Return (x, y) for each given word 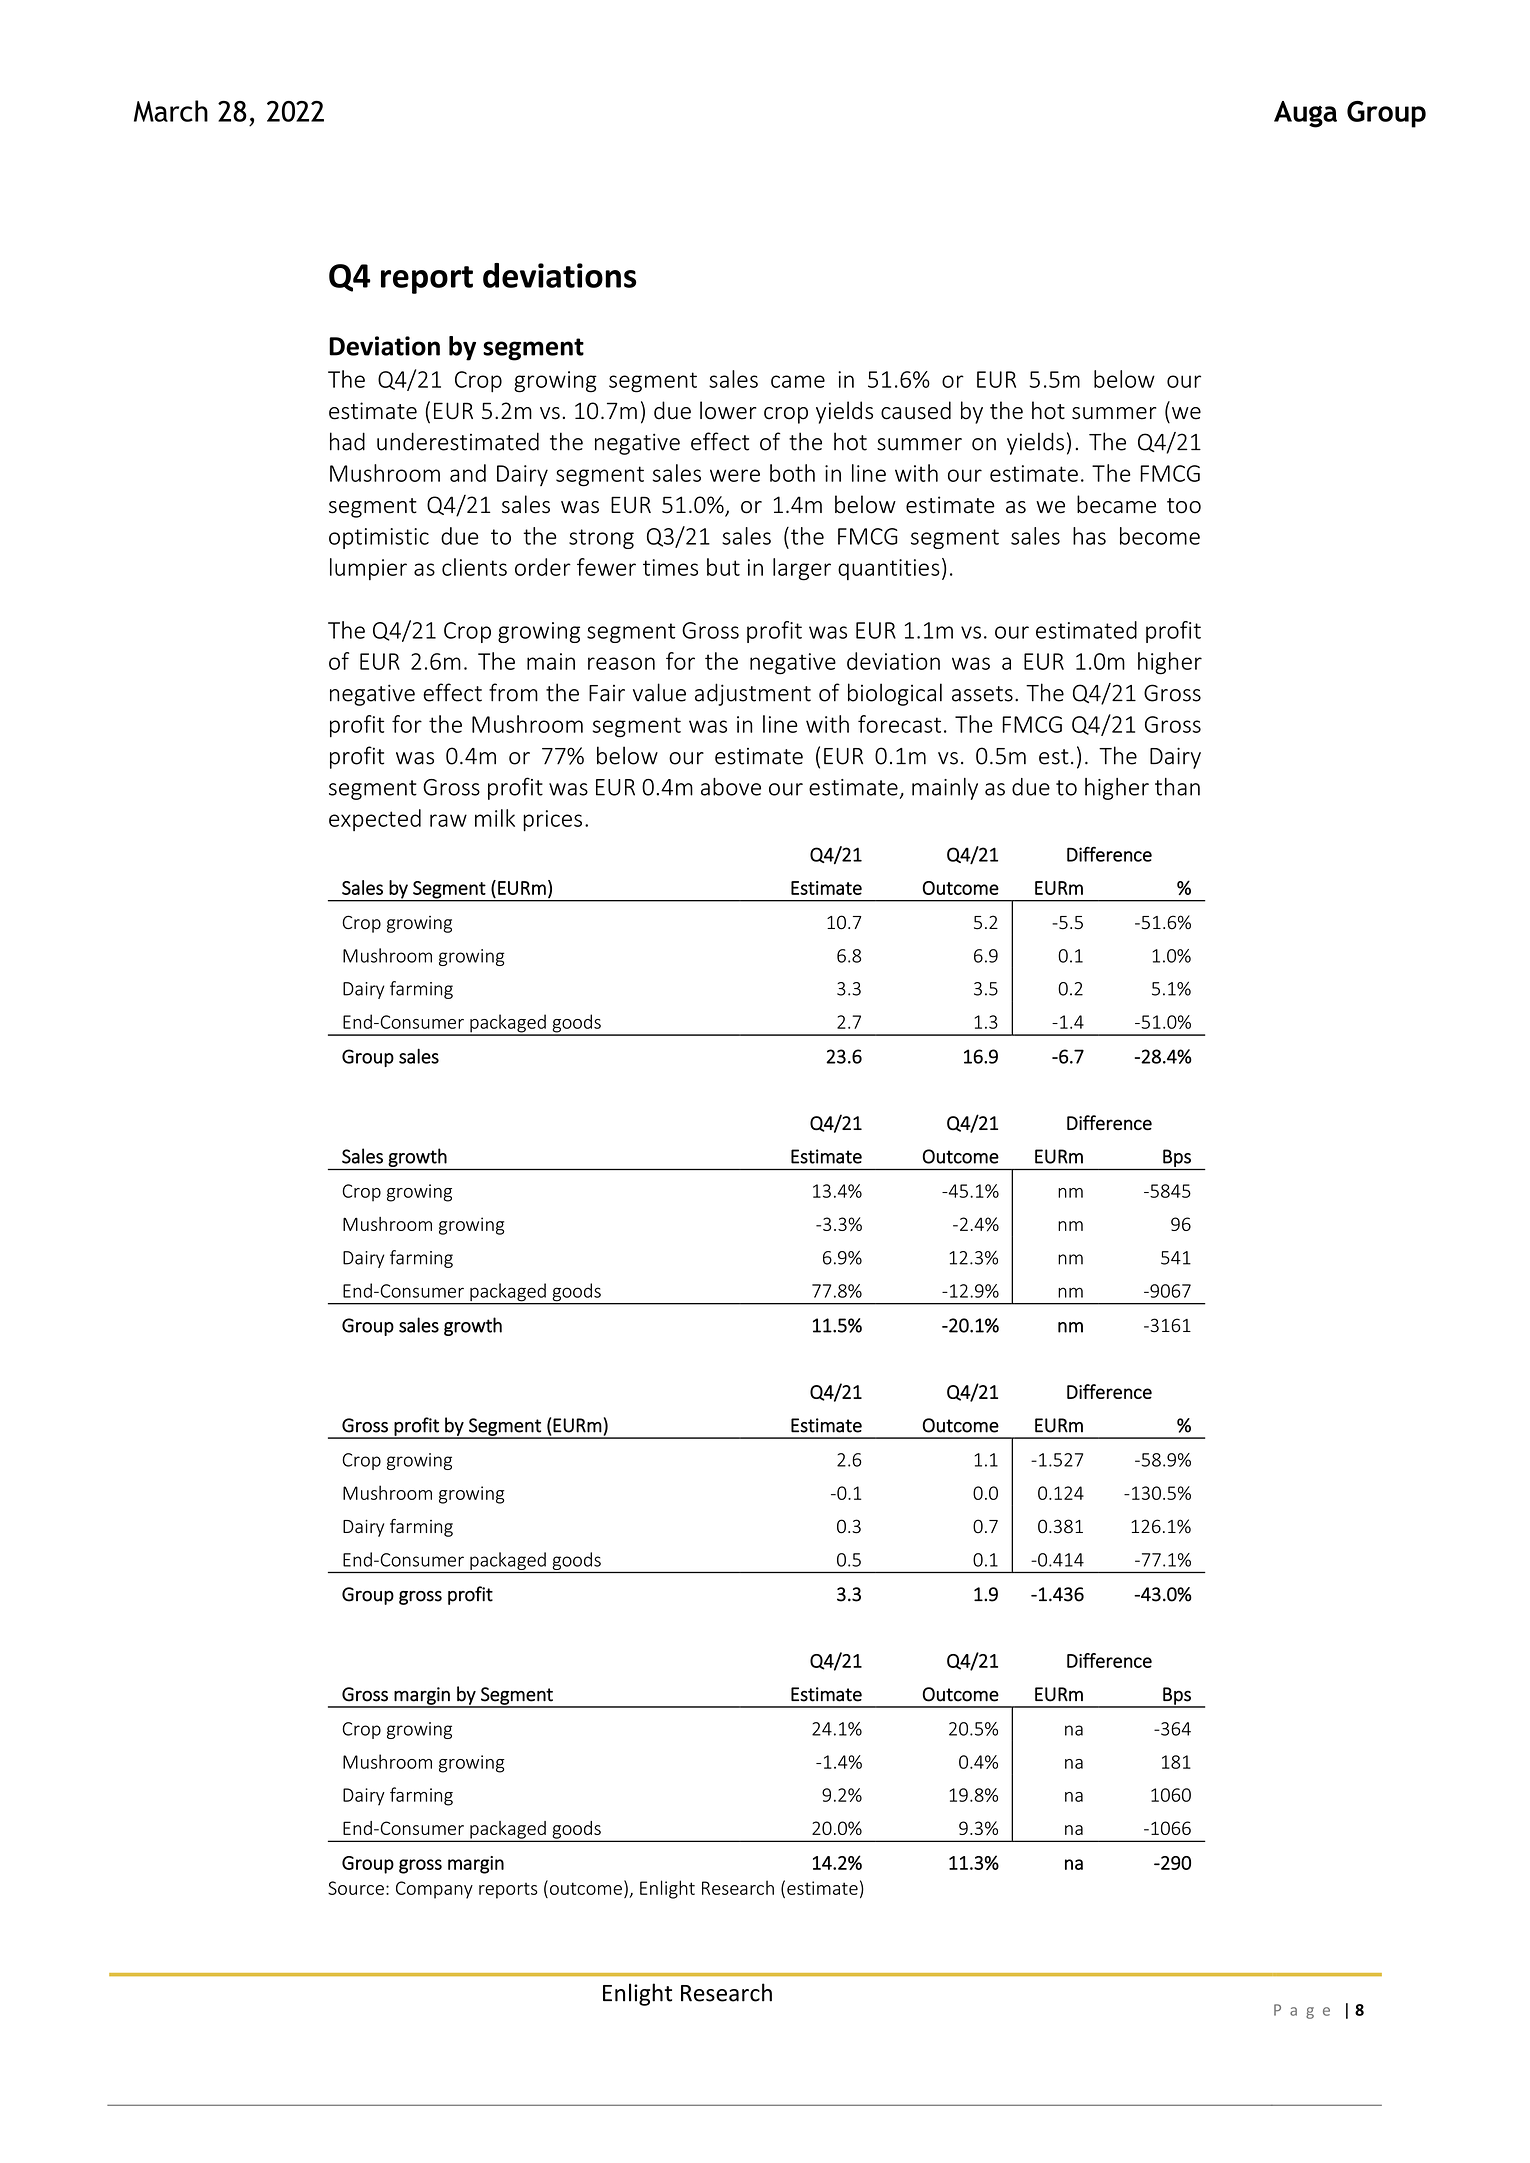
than (1177, 787)
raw (448, 820)
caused (916, 410)
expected (375, 820)
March (171, 111)
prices (552, 821)
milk (495, 818)
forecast (899, 724)
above (731, 787)
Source (356, 1888)
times (670, 567)
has (1089, 536)
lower (728, 410)
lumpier (368, 569)
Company (434, 1890)
